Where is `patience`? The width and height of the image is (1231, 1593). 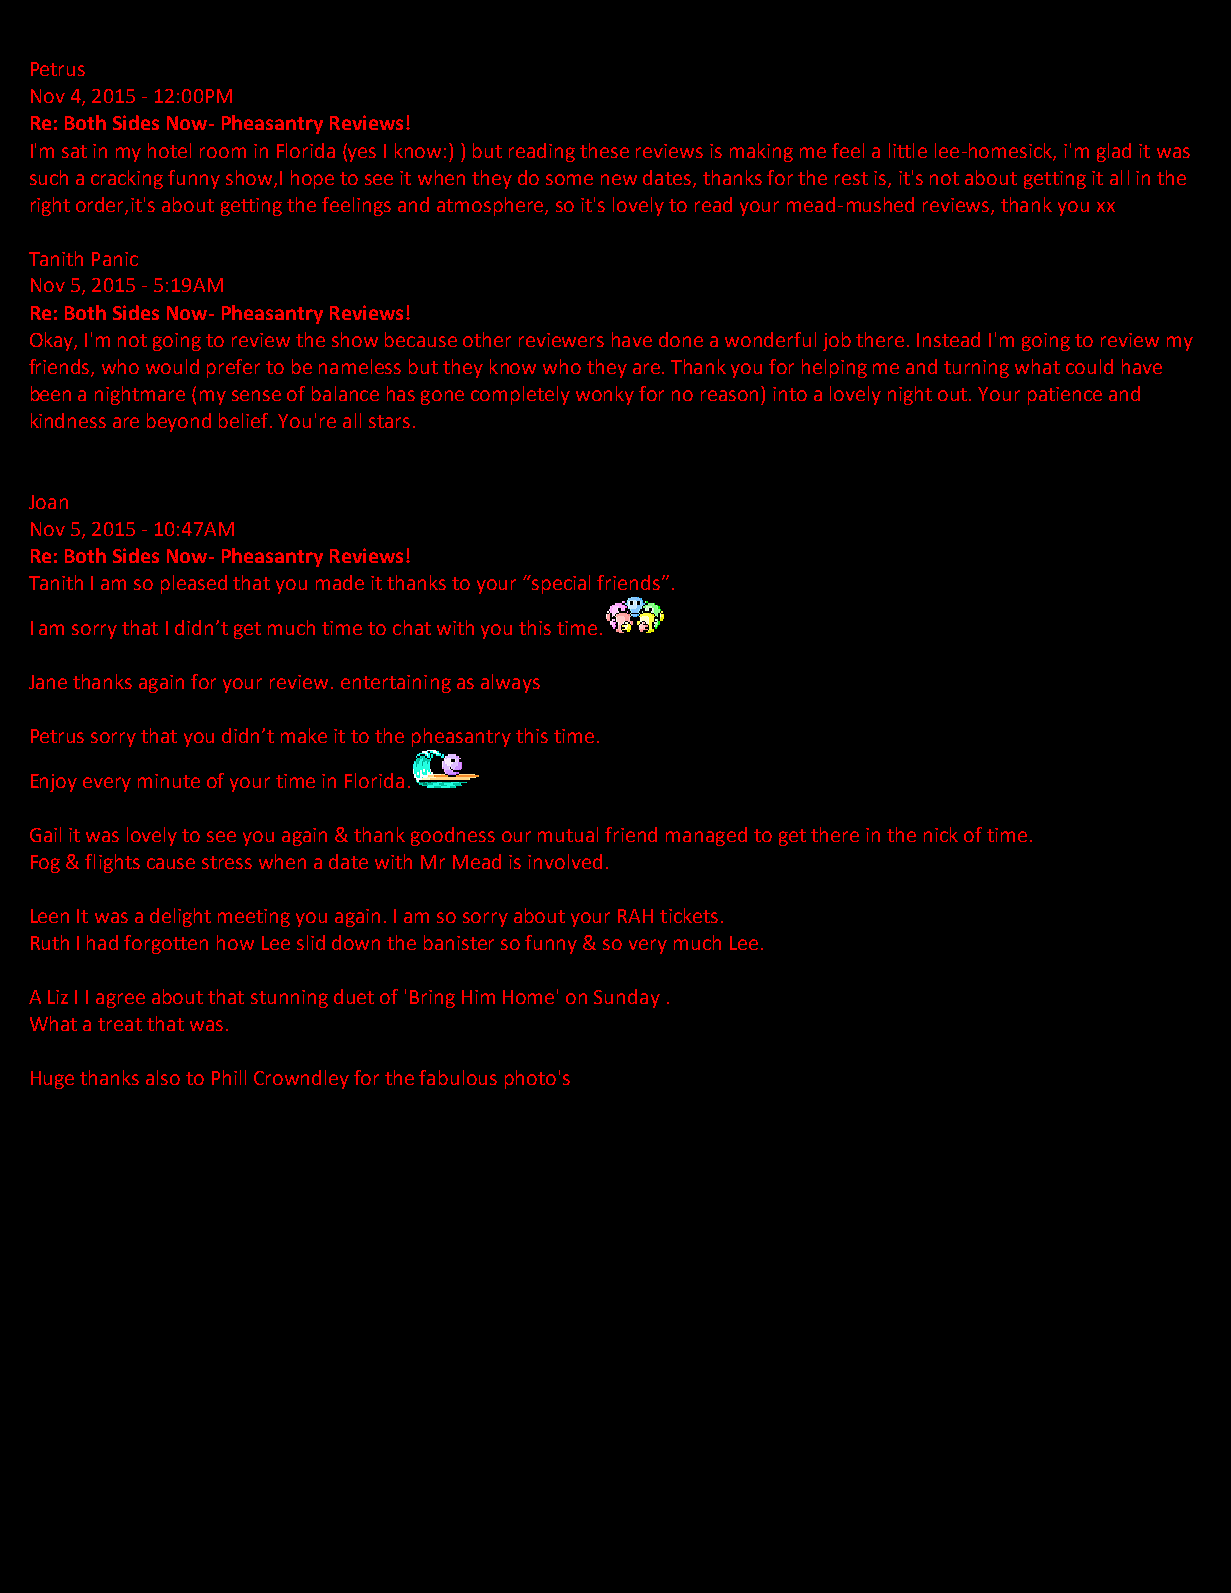 patience is located at coordinates (1065, 396).
